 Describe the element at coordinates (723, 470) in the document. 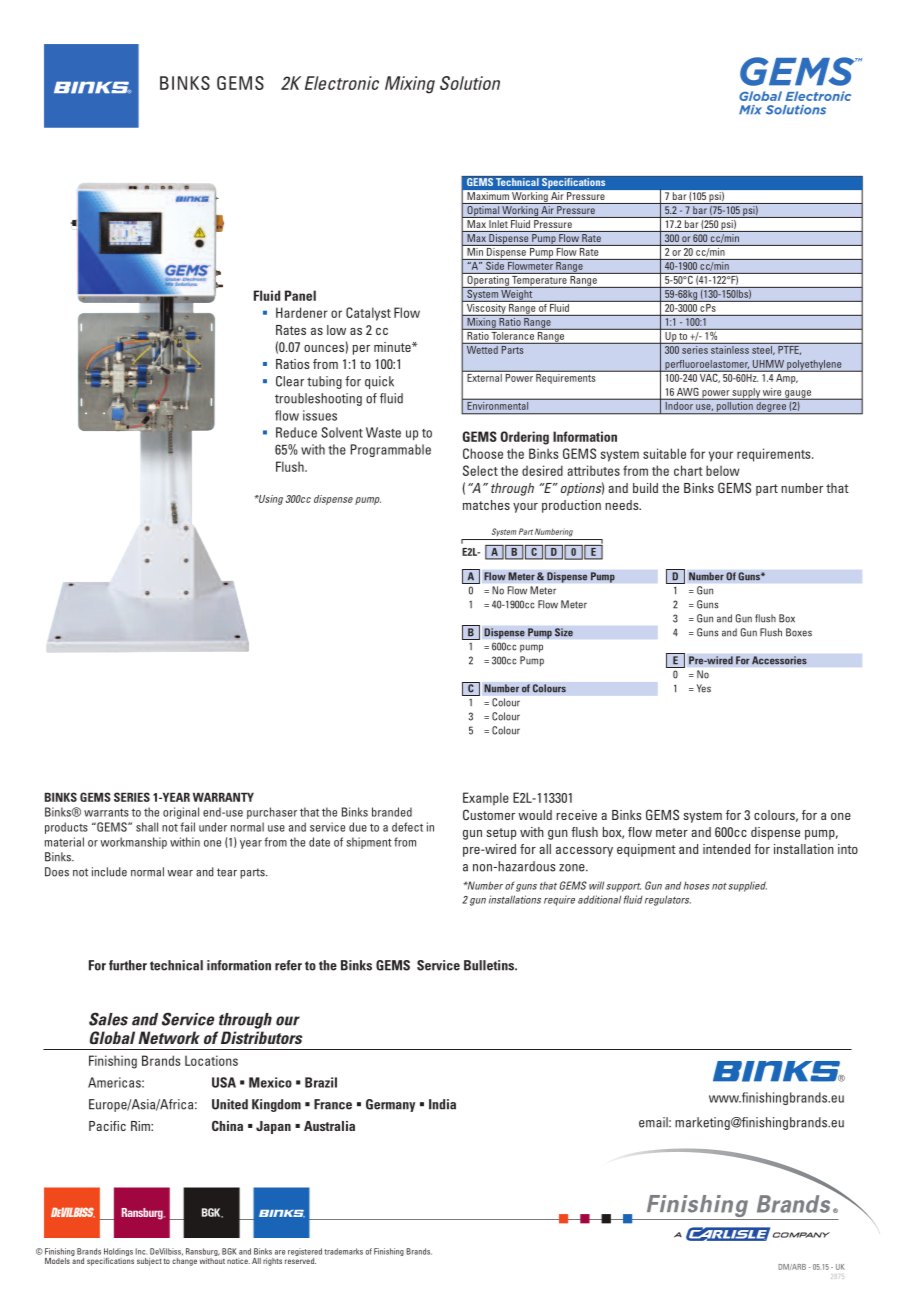

I see `below` at that location.
